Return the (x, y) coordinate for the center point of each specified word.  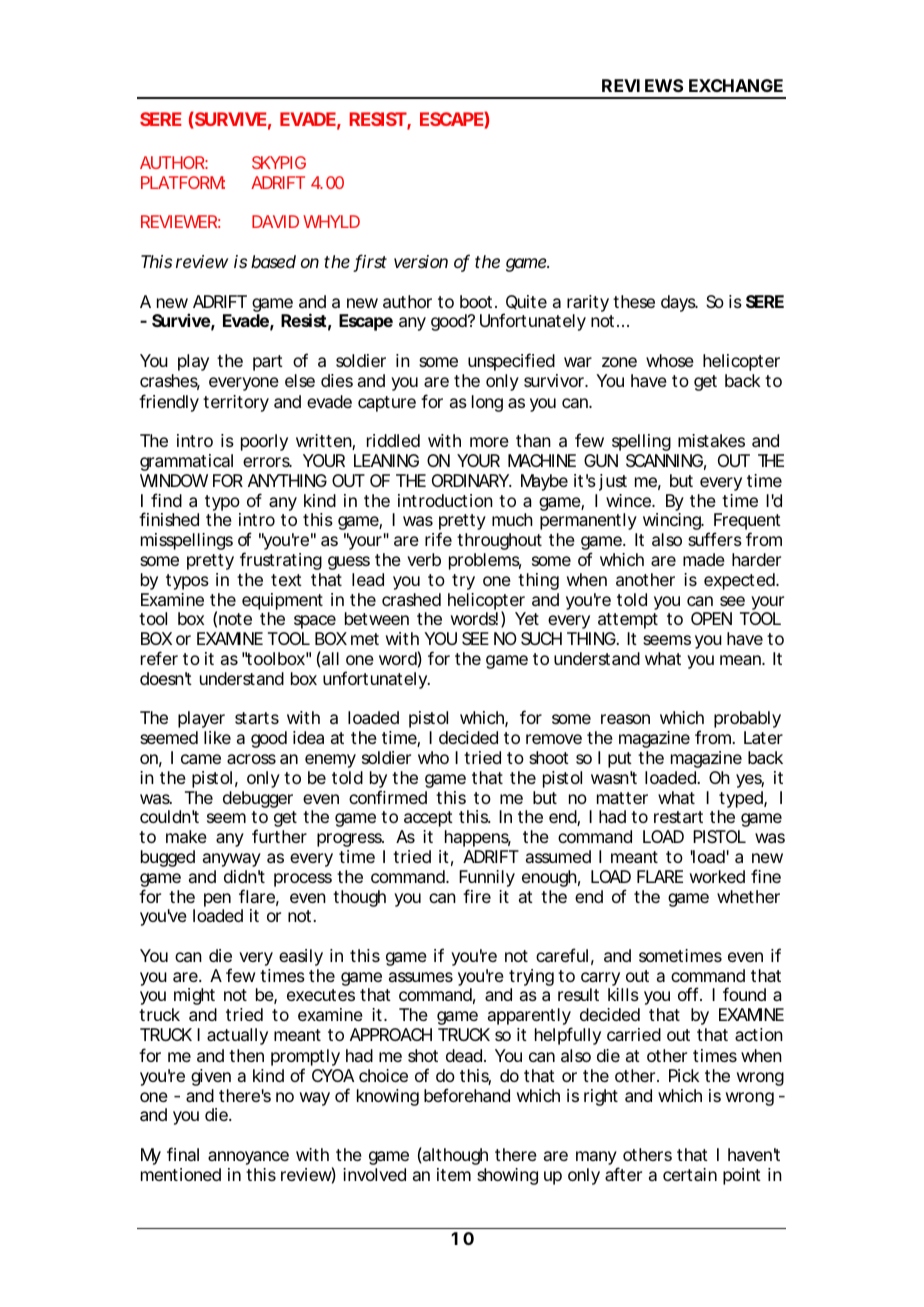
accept (428, 819)
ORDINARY (471, 480)
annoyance (248, 1158)
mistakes (711, 440)
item (454, 1174)
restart (678, 817)
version (421, 261)
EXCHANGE (736, 85)
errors (267, 462)
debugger (258, 799)
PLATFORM (183, 182)
